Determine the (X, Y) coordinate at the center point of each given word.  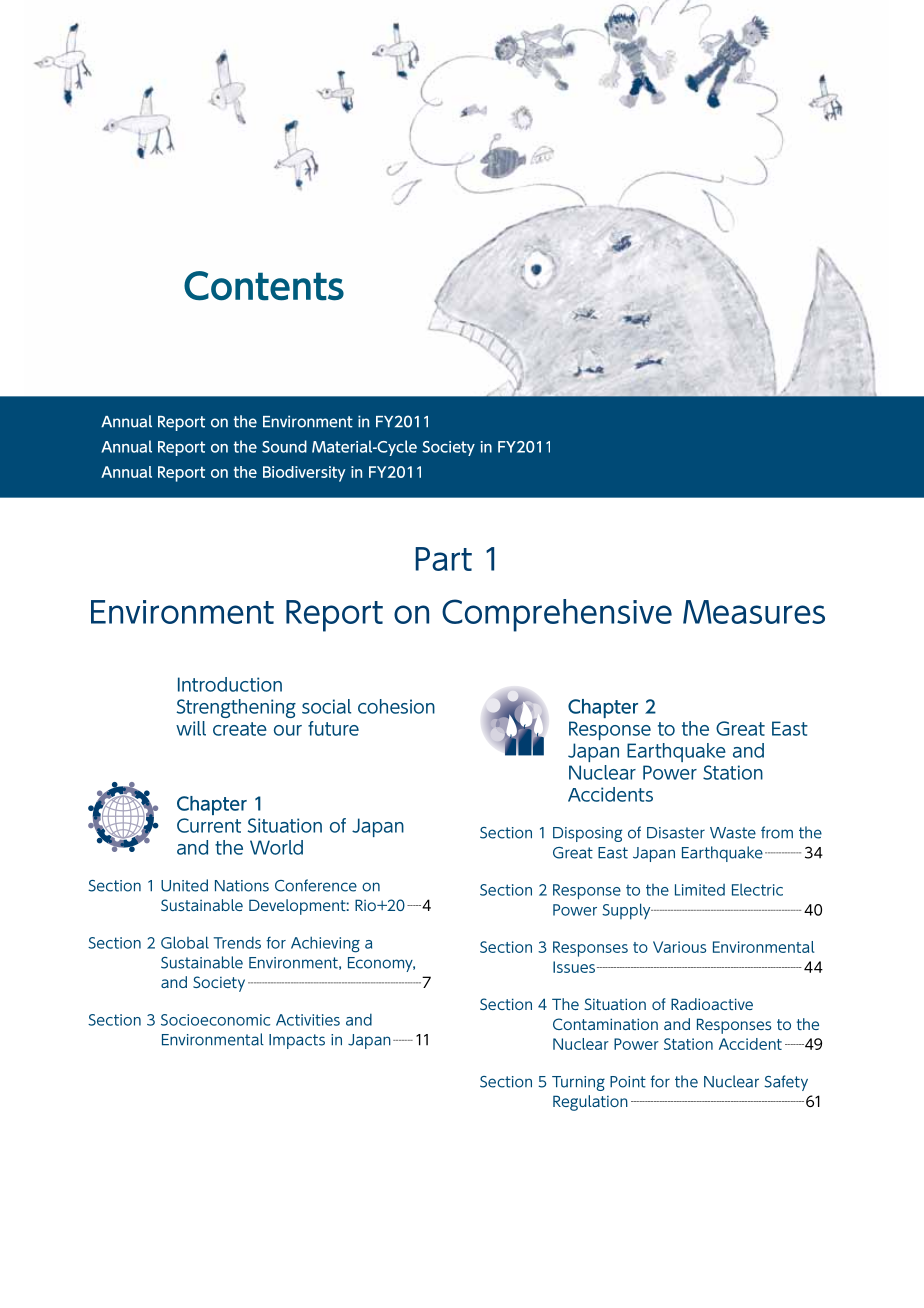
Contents (264, 286)
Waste (733, 833)
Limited (700, 890)
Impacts (297, 1041)
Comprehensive (557, 615)
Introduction (230, 684)
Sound (284, 446)
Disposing (587, 834)
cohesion (396, 706)
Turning (578, 1083)
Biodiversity (304, 474)
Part (443, 559)
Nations (242, 886)
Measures (754, 612)
